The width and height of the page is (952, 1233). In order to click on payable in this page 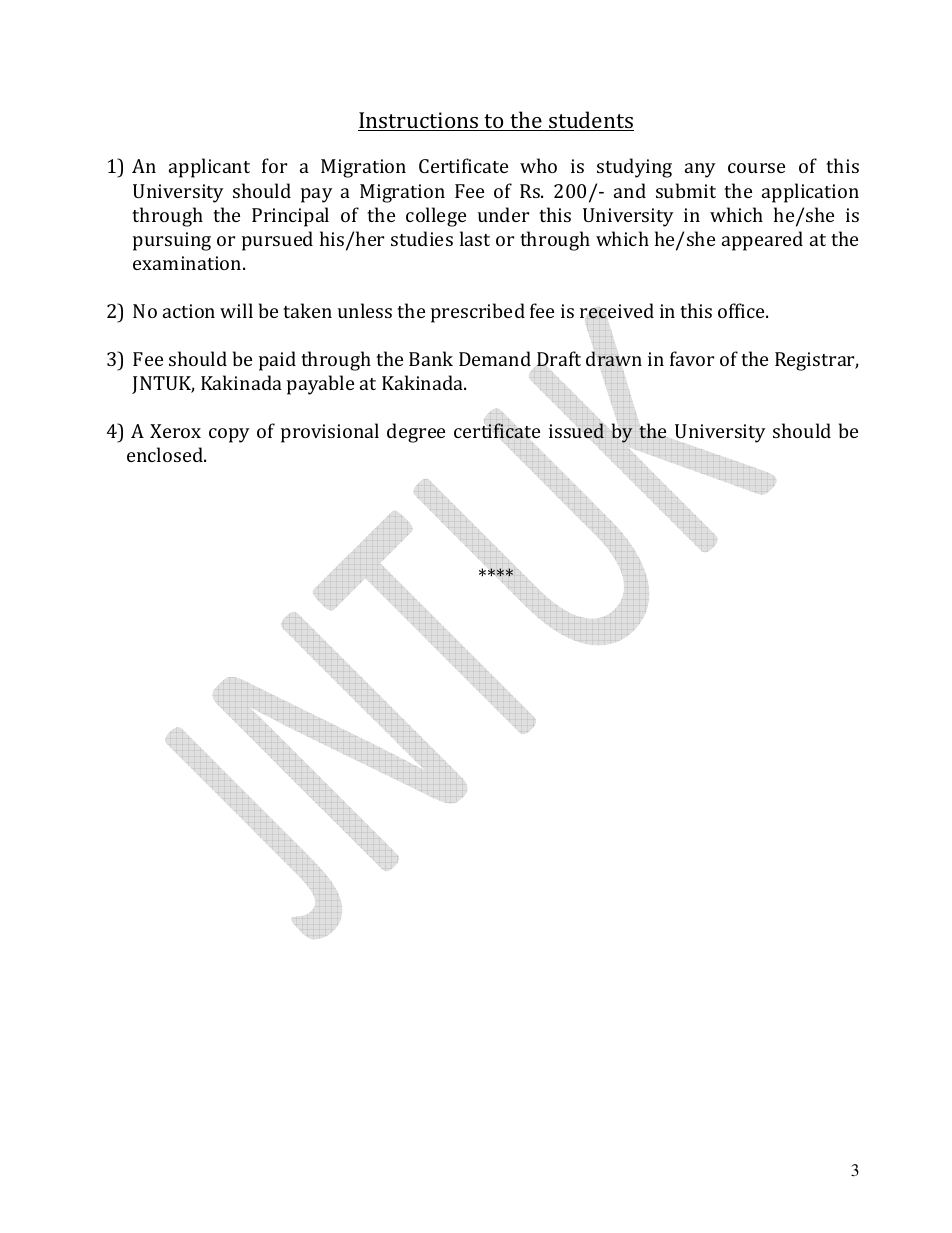, I will do `click(320, 385)`.
